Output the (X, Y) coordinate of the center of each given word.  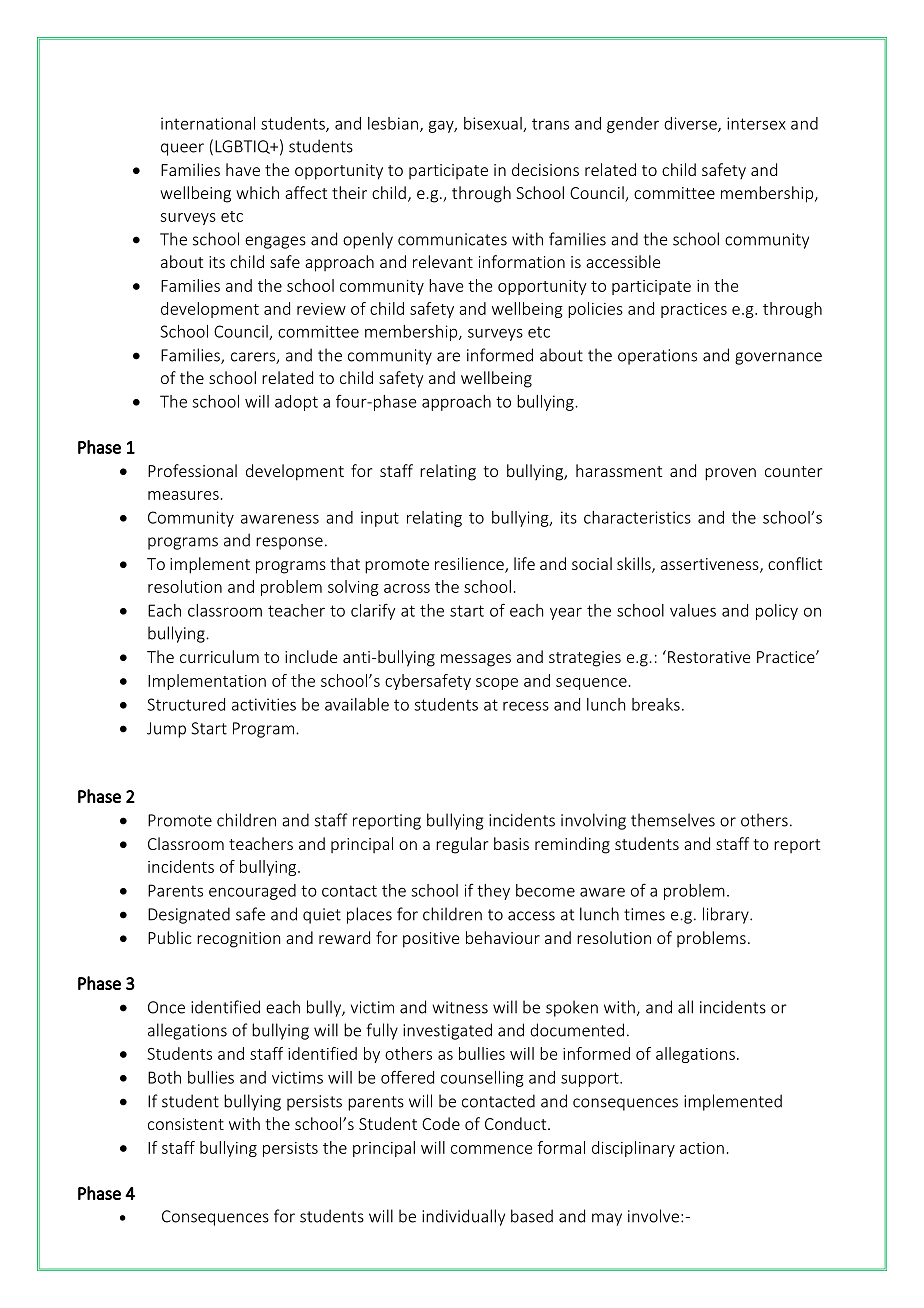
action (702, 1148)
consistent (186, 1124)
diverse (691, 124)
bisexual (494, 124)
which (257, 192)
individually (463, 1217)
